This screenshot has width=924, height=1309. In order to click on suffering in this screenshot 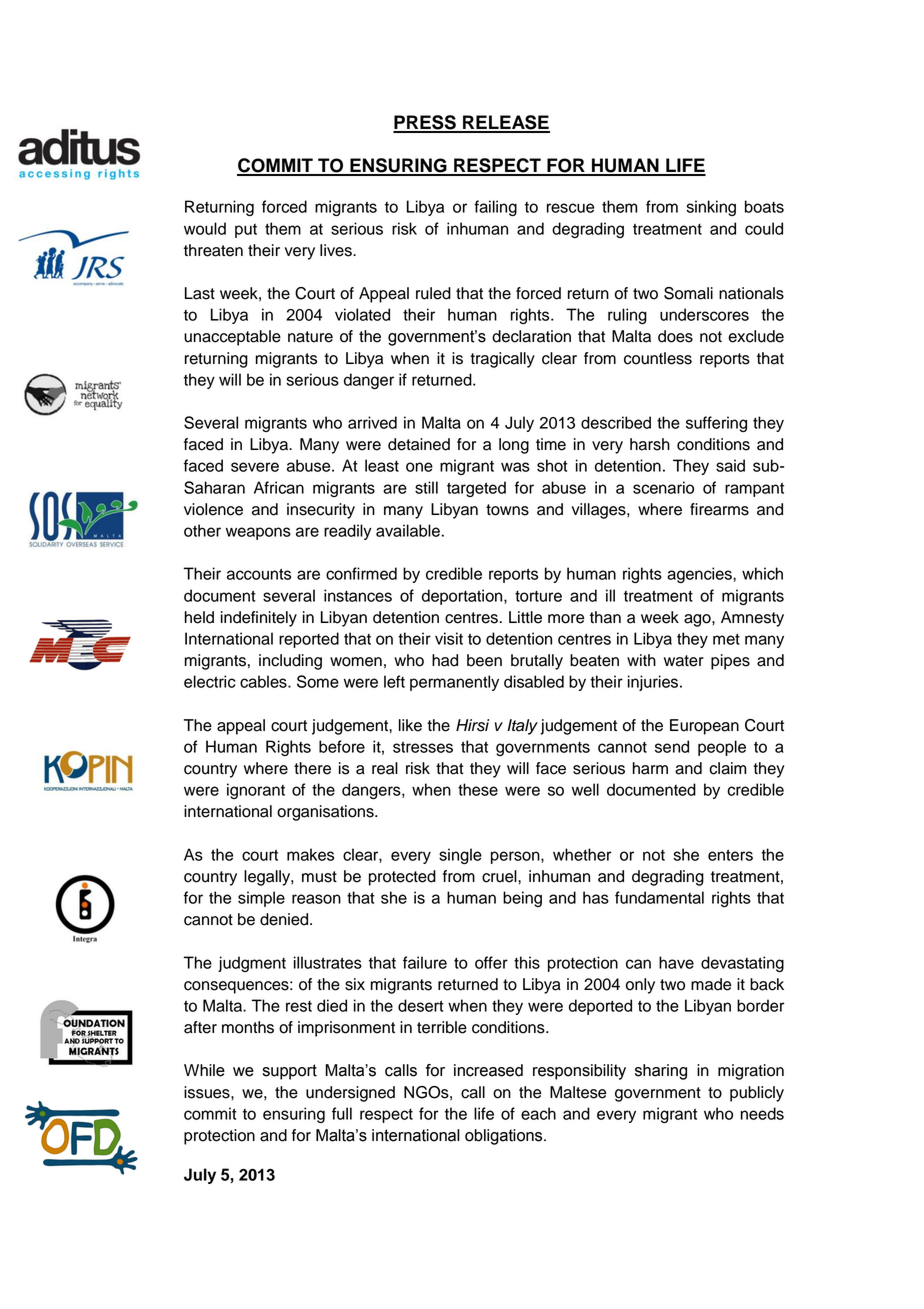, I will do `click(716, 424)`.
